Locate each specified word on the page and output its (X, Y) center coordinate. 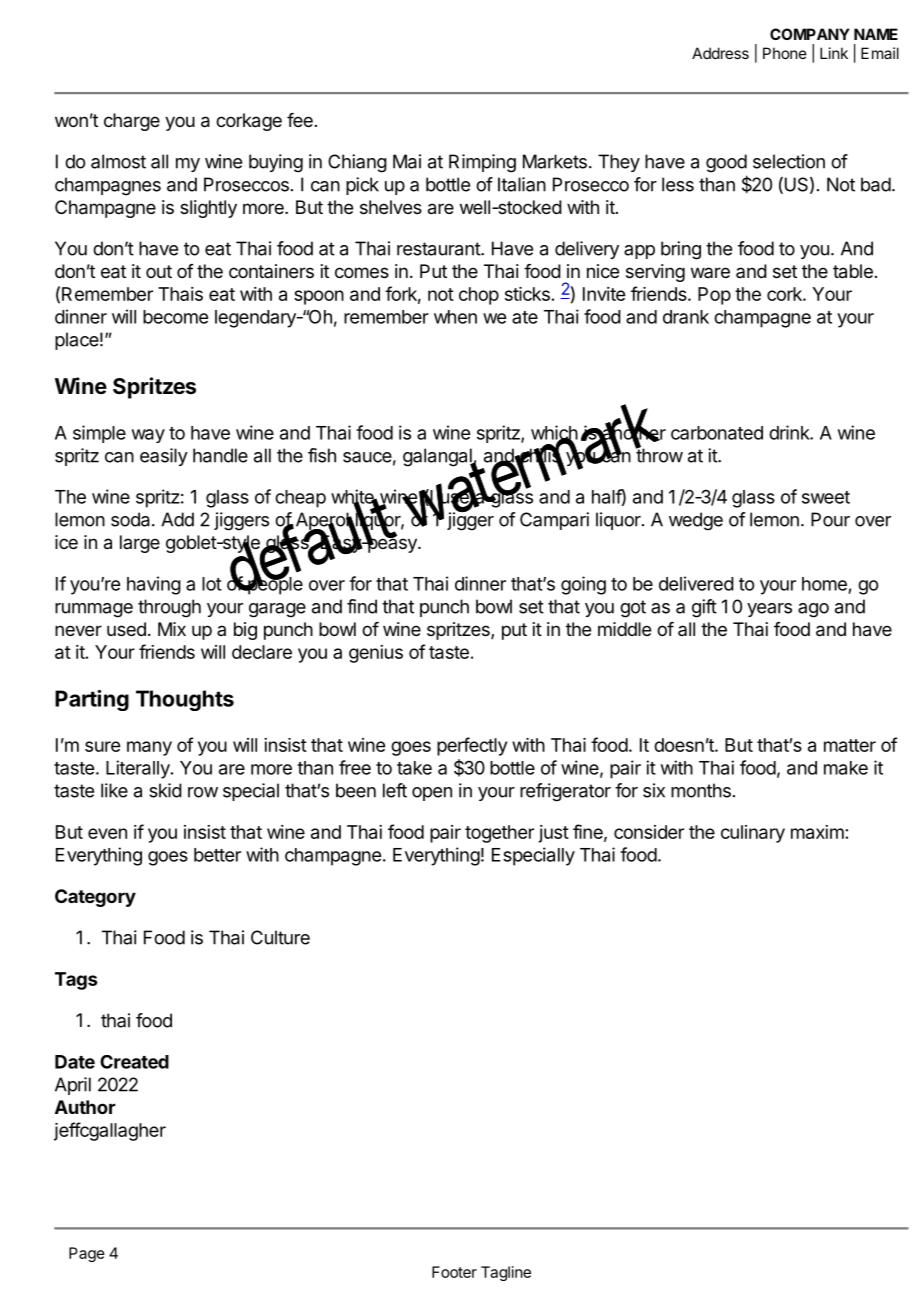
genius (376, 654)
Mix (172, 629)
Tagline (506, 1273)
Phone (785, 53)
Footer (454, 1272)
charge (132, 122)
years (769, 610)
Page (87, 1254)
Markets (555, 161)
